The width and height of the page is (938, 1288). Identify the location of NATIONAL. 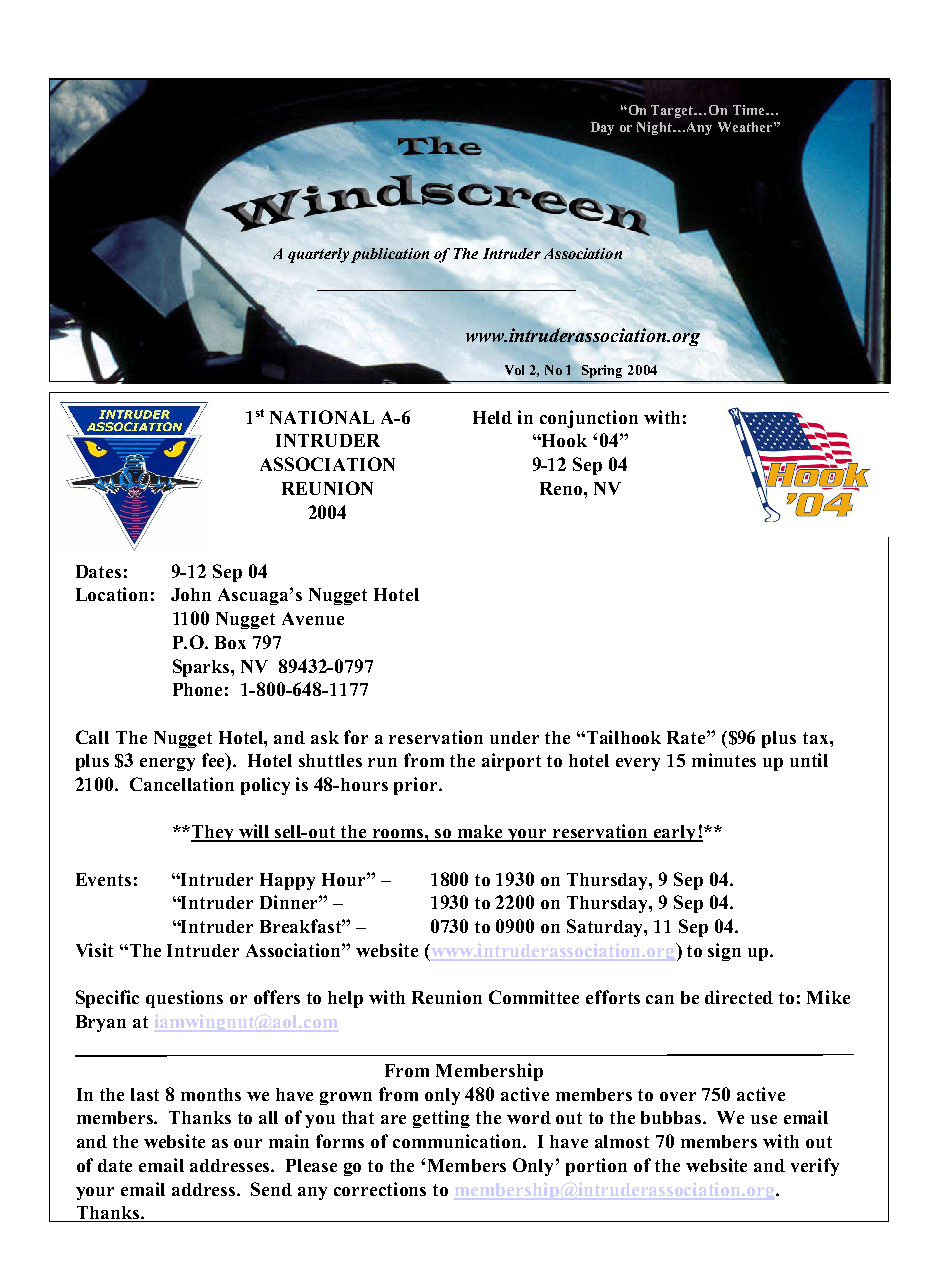
(322, 417).
